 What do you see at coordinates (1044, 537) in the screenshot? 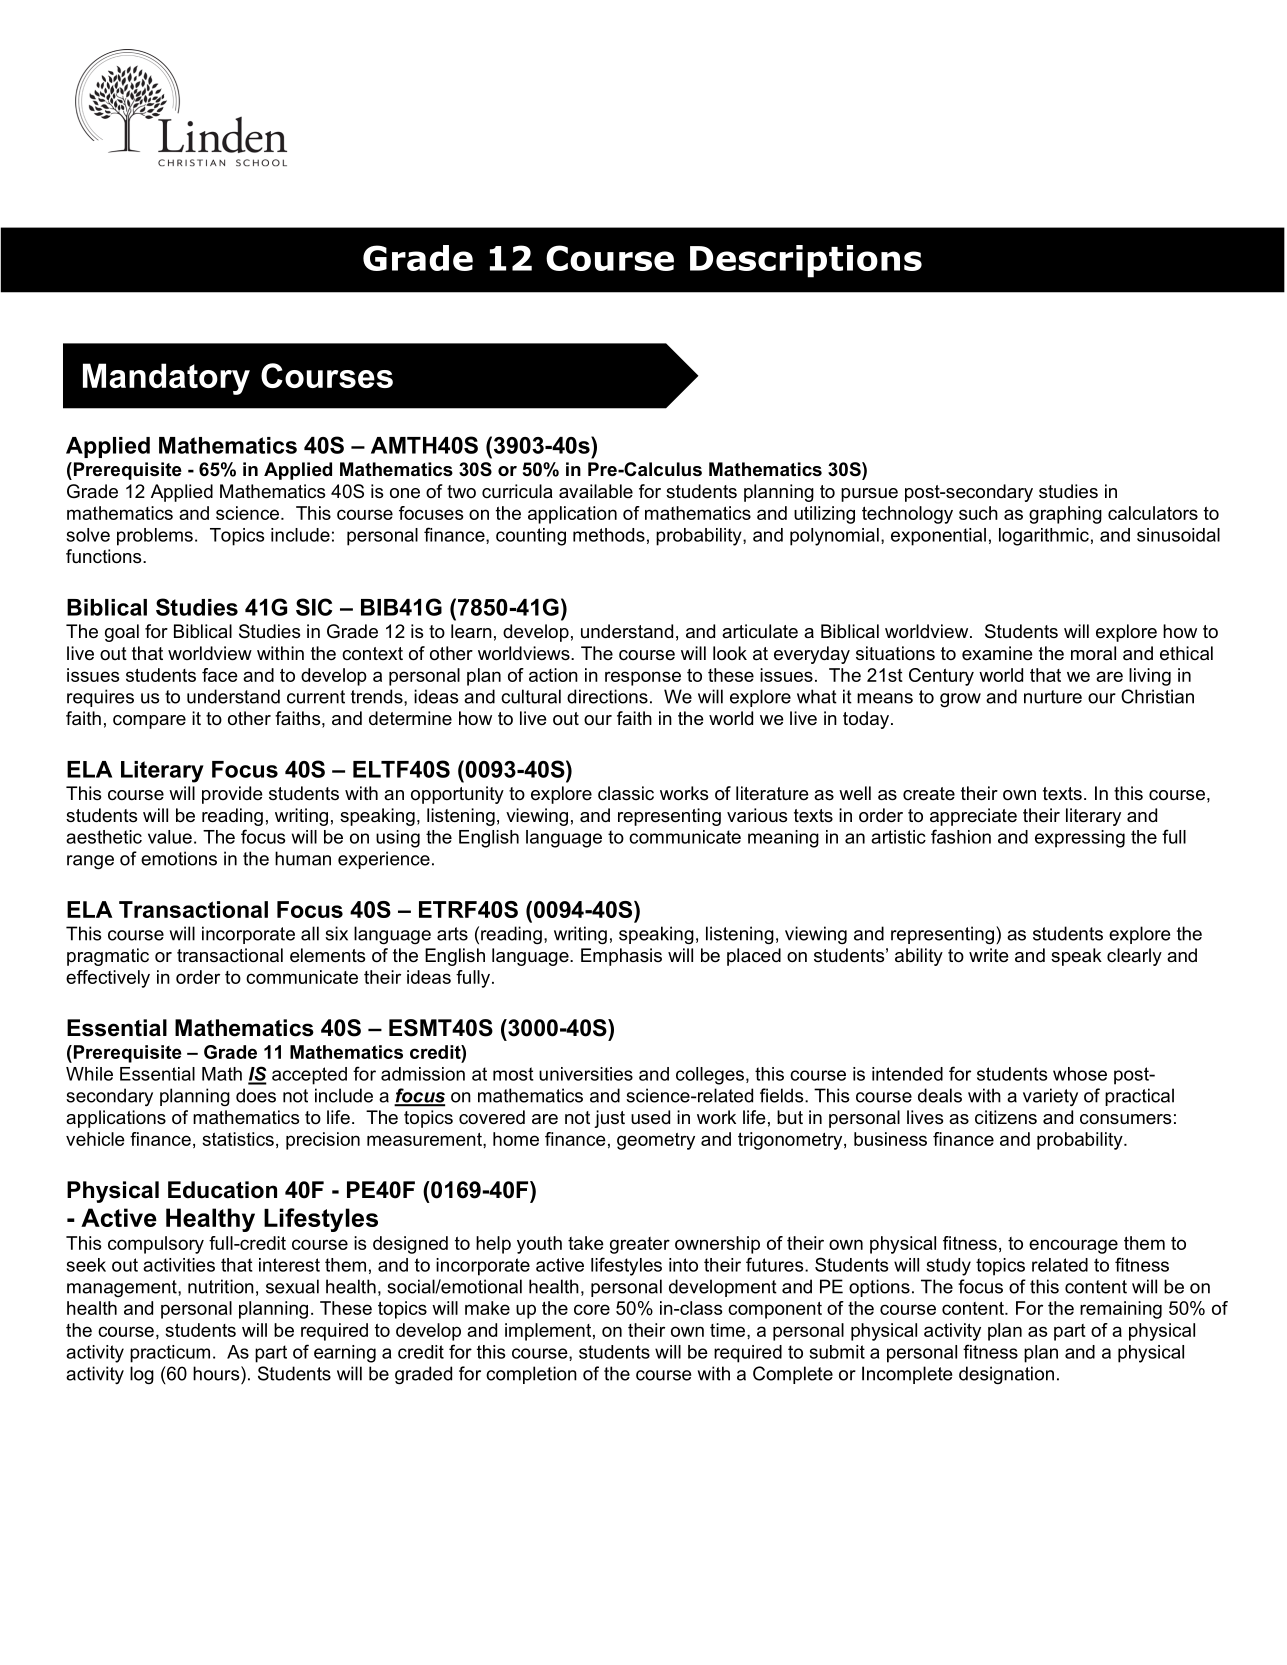
I see `logarithmic` at bounding box center [1044, 537].
